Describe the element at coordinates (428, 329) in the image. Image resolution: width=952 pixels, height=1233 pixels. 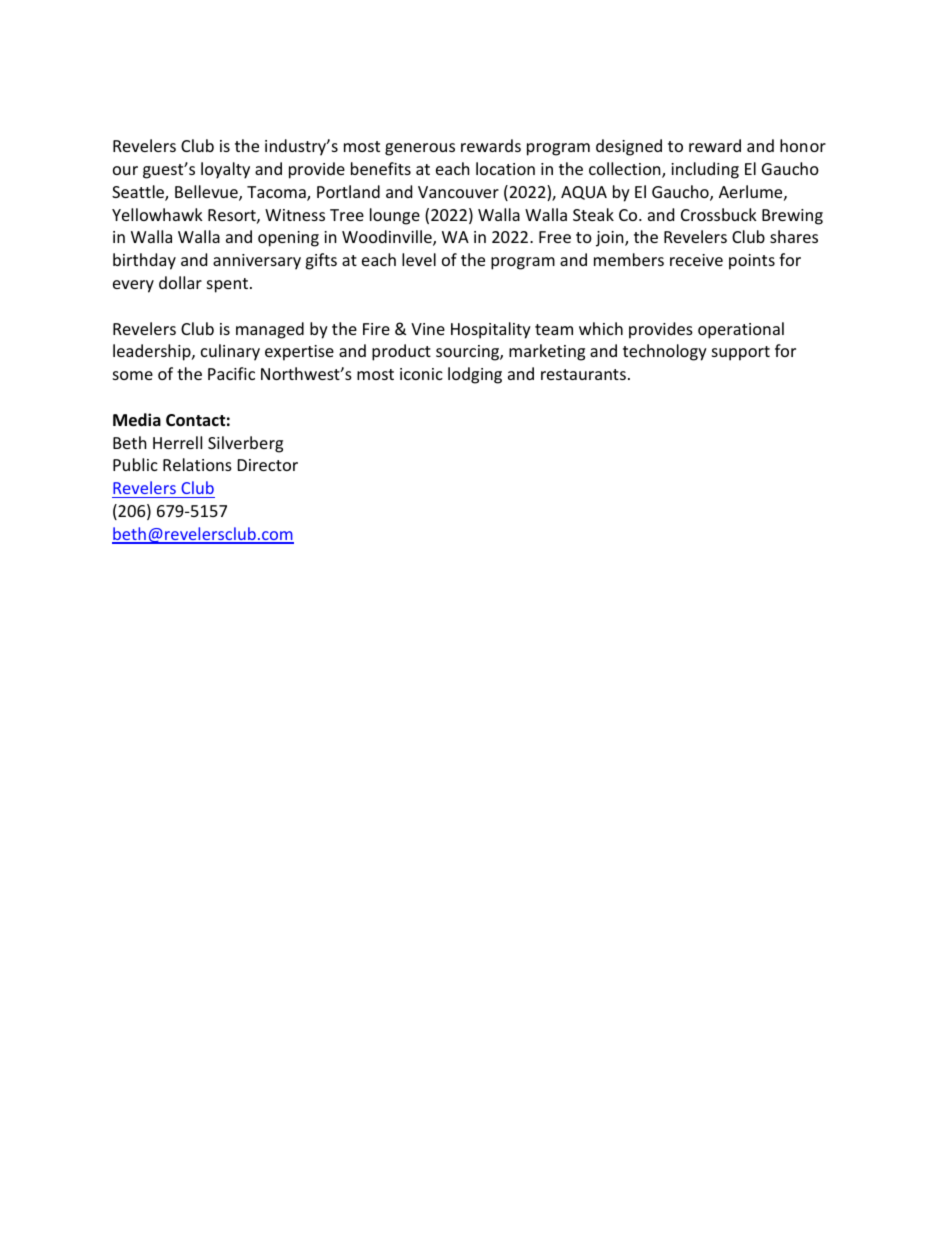
I see `Vine` at that location.
